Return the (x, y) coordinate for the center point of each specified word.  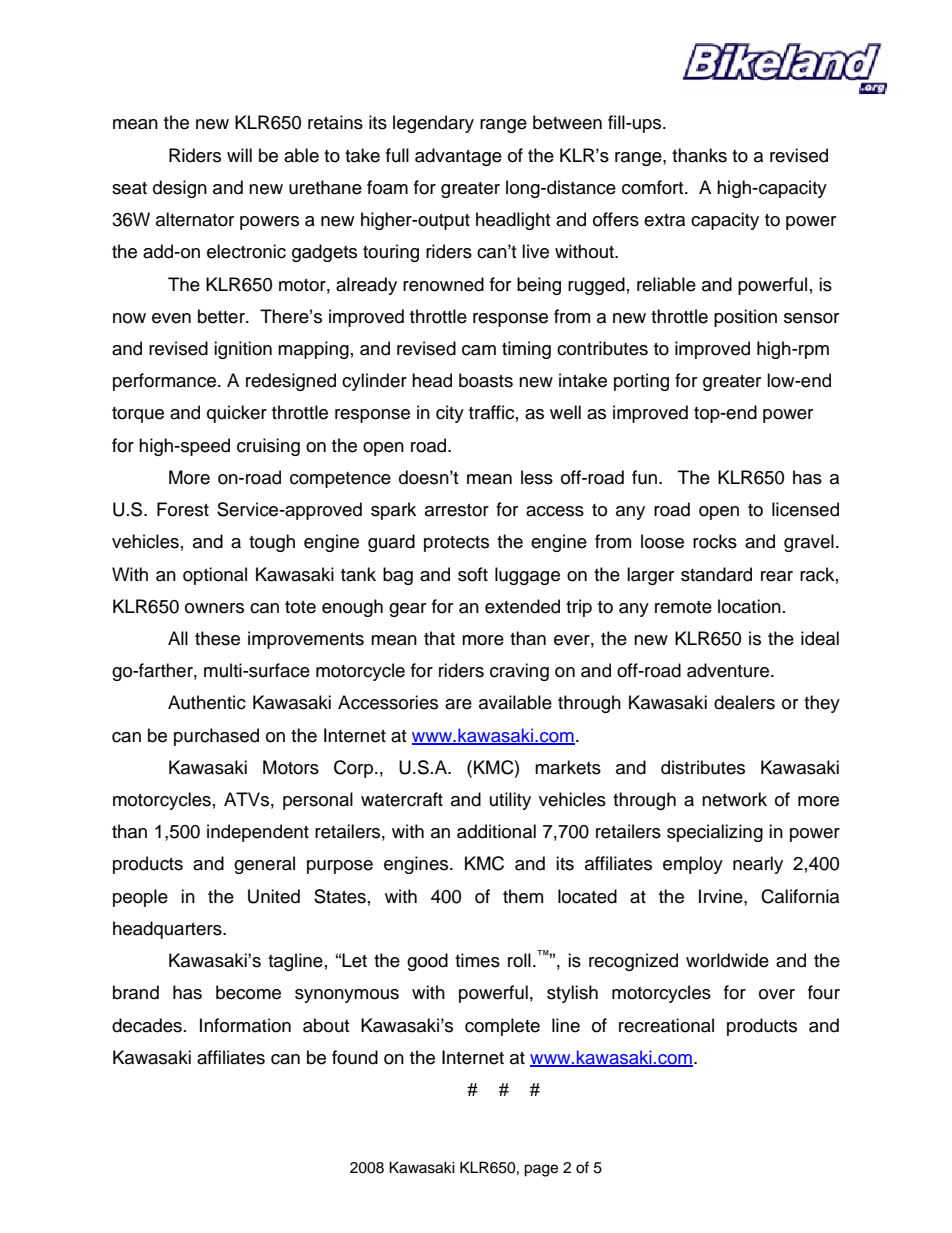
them (523, 896)
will (239, 155)
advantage (458, 157)
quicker (237, 414)
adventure (728, 670)
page (541, 1170)
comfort (654, 187)
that (439, 638)
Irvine (722, 896)
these (217, 638)
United (274, 896)
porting (641, 382)
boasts (486, 380)
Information (245, 1025)
